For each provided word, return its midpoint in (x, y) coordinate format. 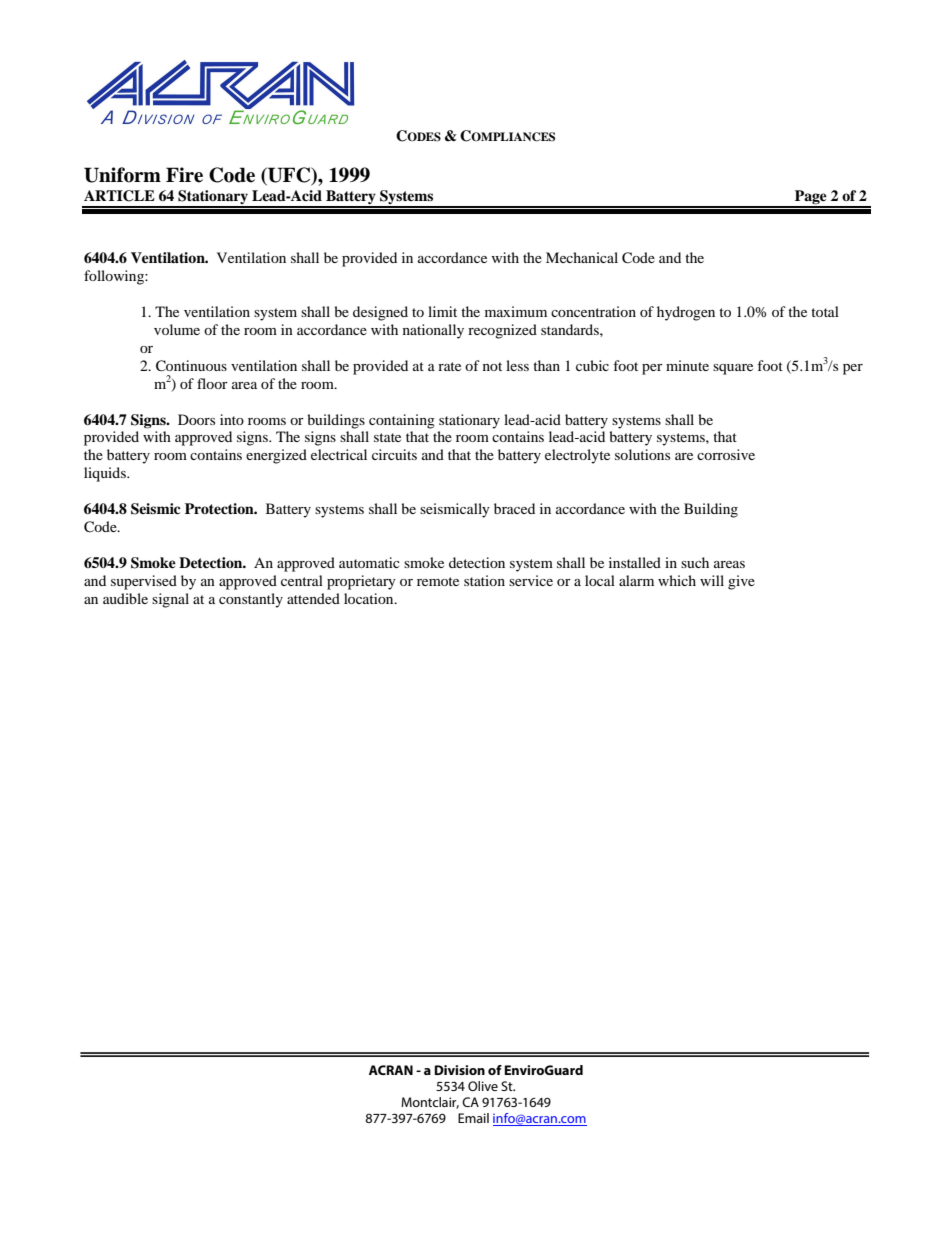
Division (459, 1070)
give (741, 582)
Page (811, 198)
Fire (184, 175)
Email (473, 1118)
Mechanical (582, 257)
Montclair (430, 1103)
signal (170, 600)
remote (438, 581)
